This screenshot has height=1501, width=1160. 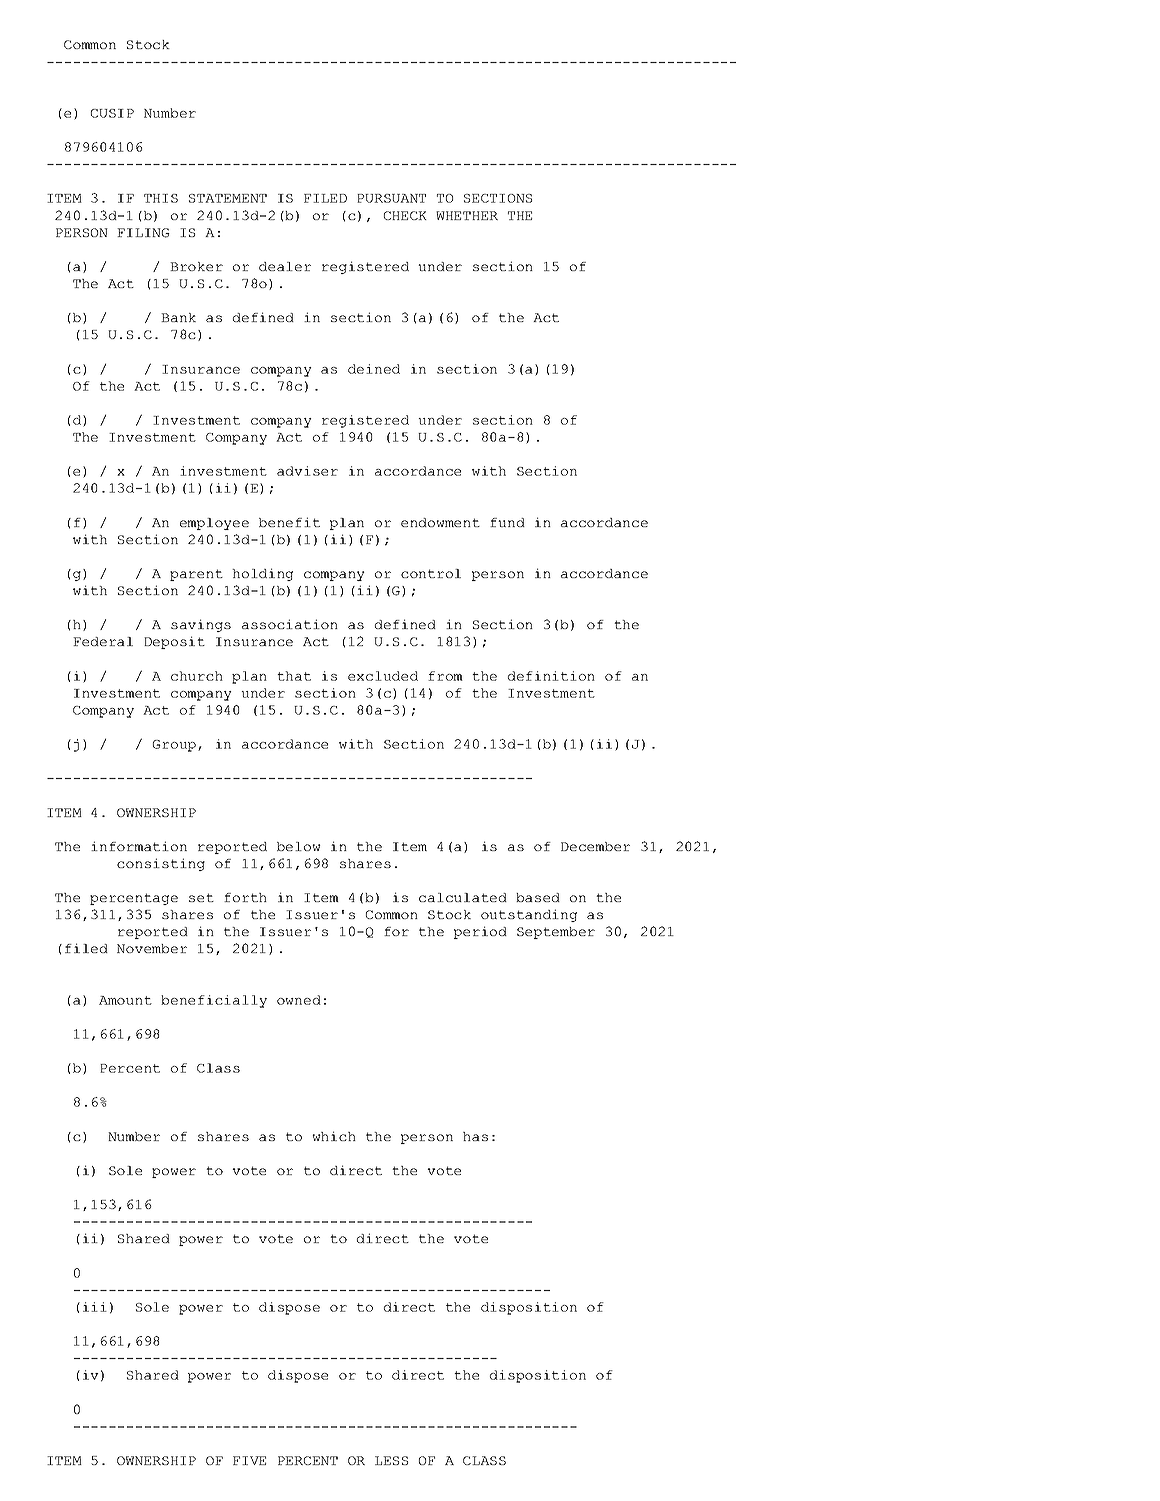 I want to click on information, so click(x=139, y=846).
